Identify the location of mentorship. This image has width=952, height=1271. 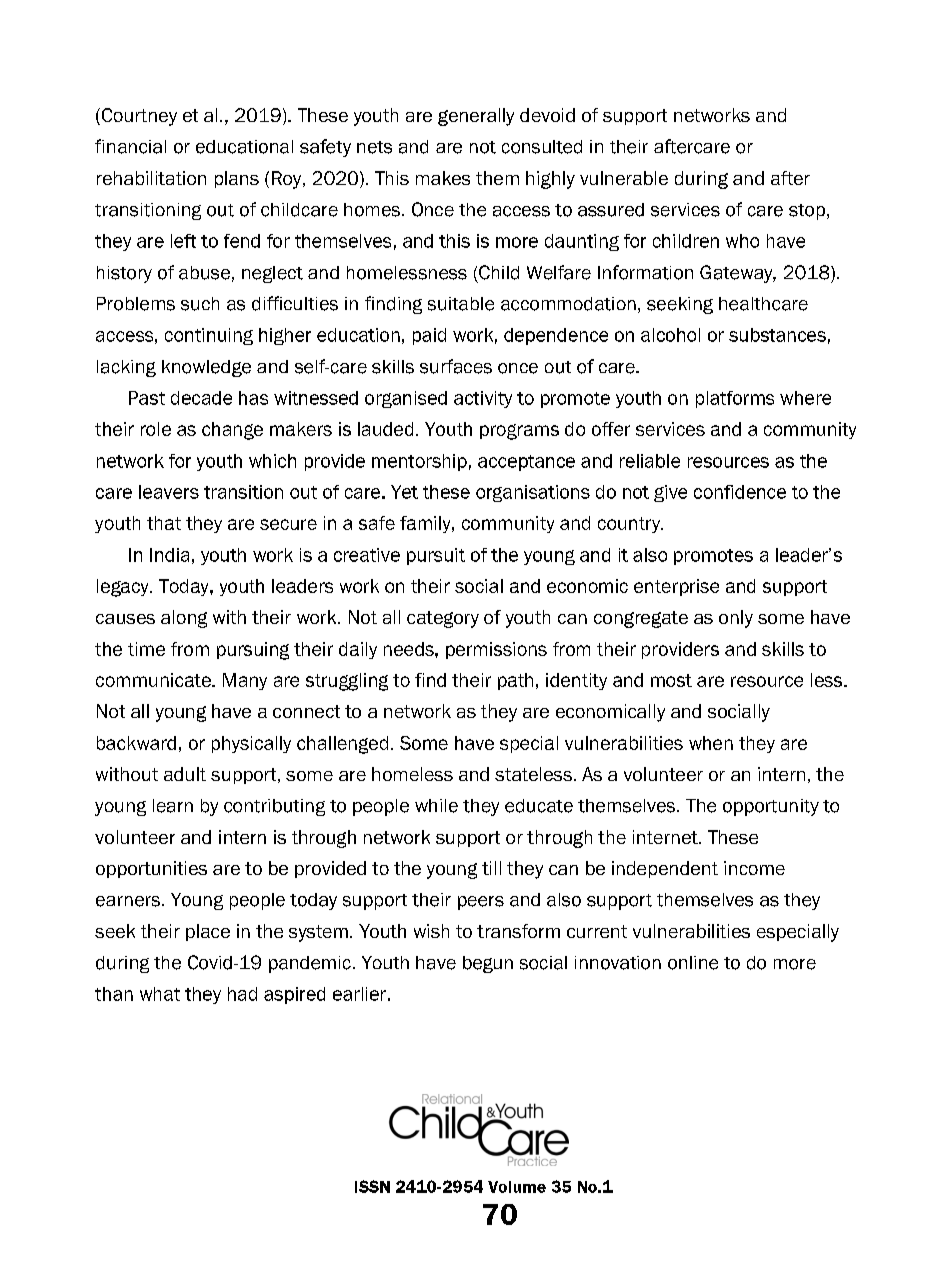
(419, 462).
